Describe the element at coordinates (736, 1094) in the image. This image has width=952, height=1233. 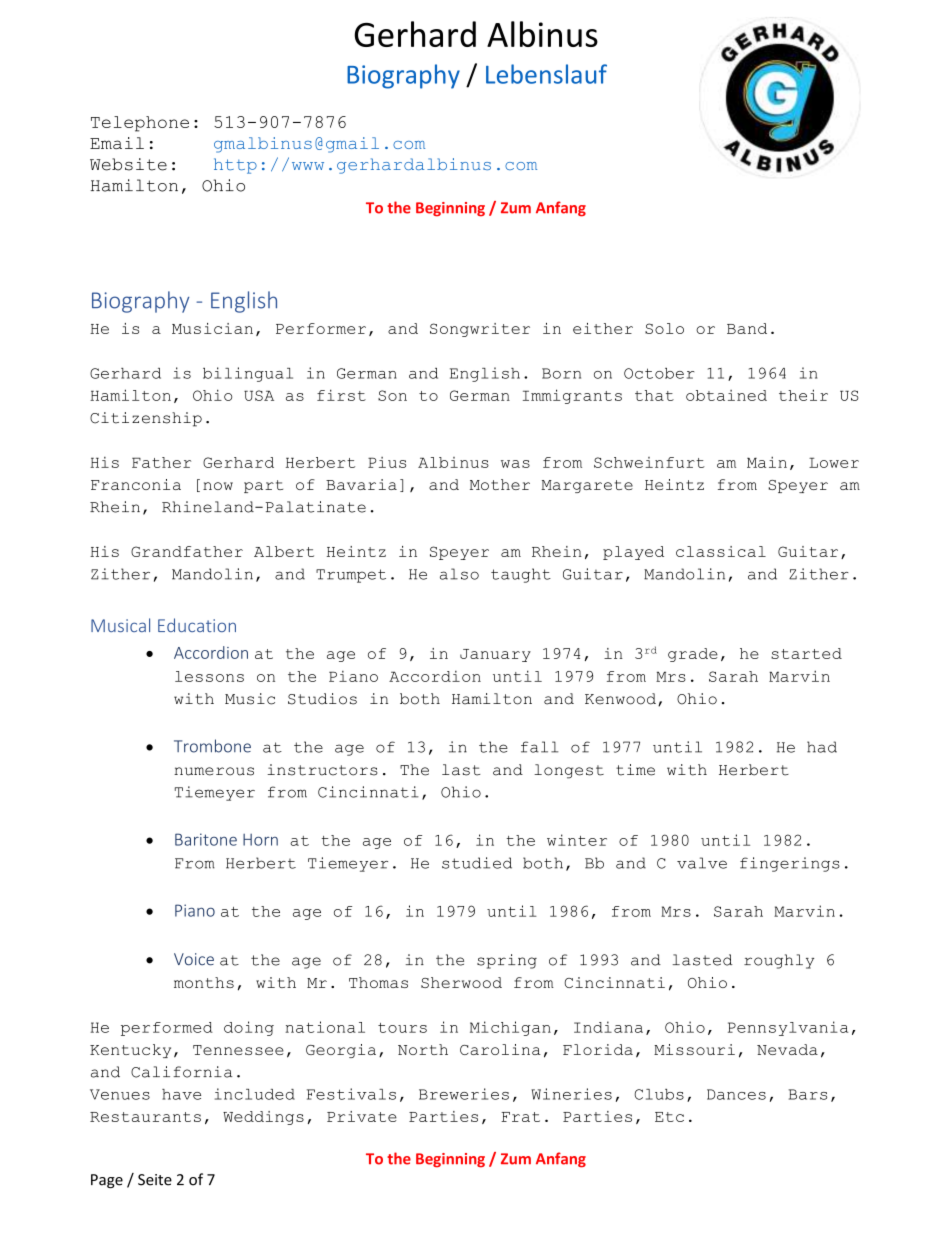
I see `Dances` at that location.
